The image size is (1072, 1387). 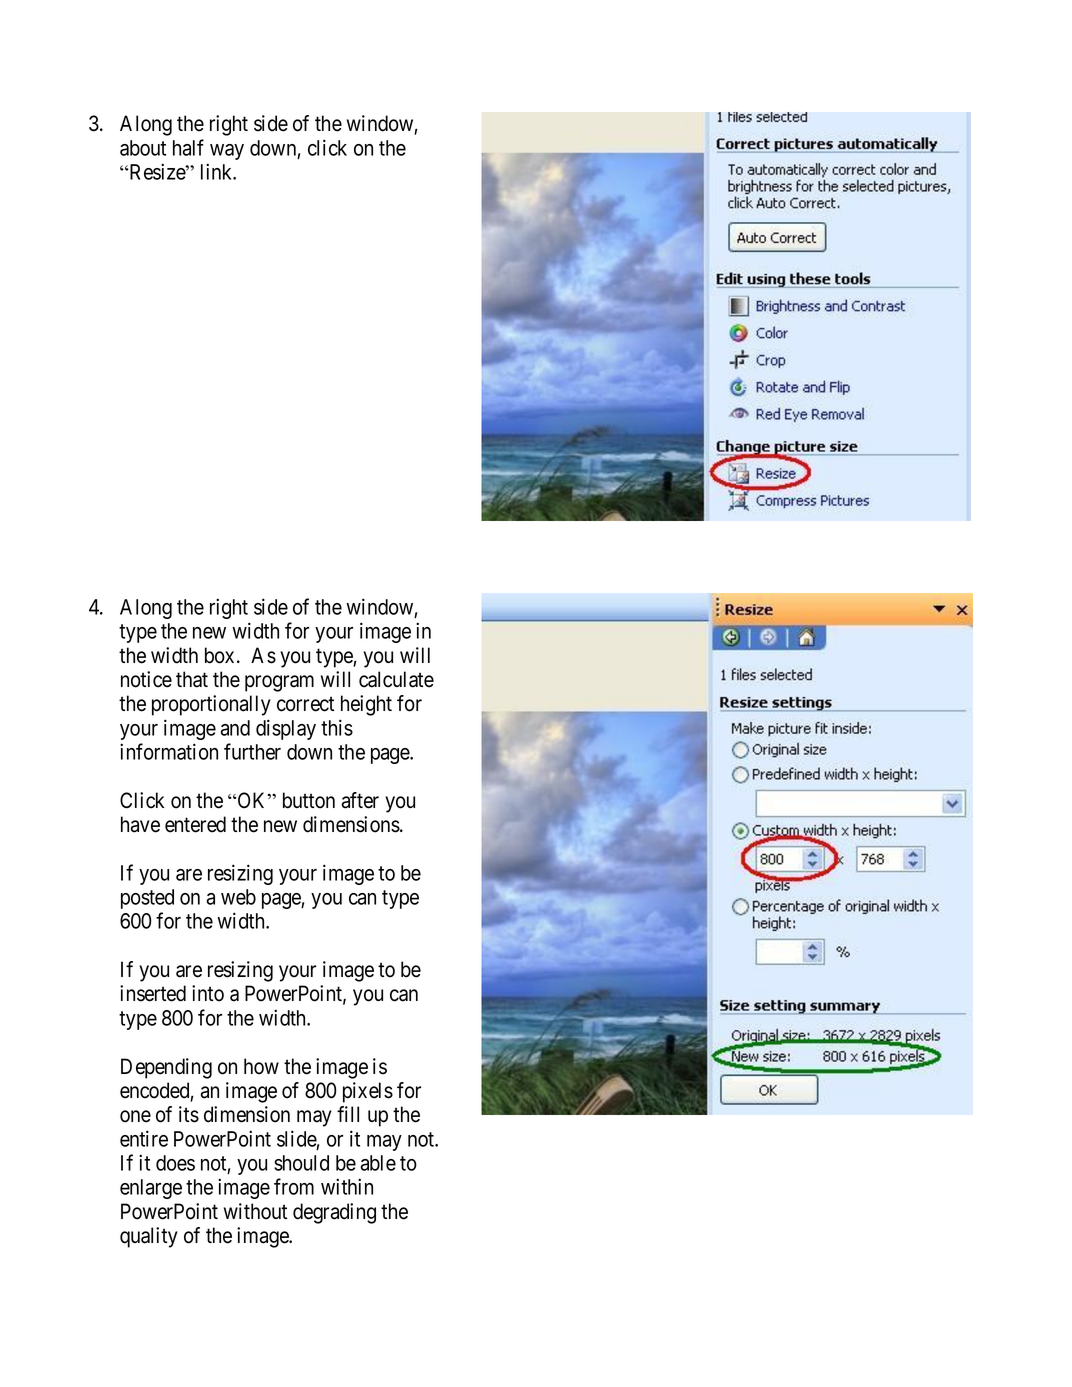 I want to click on about, so click(x=143, y=148).
